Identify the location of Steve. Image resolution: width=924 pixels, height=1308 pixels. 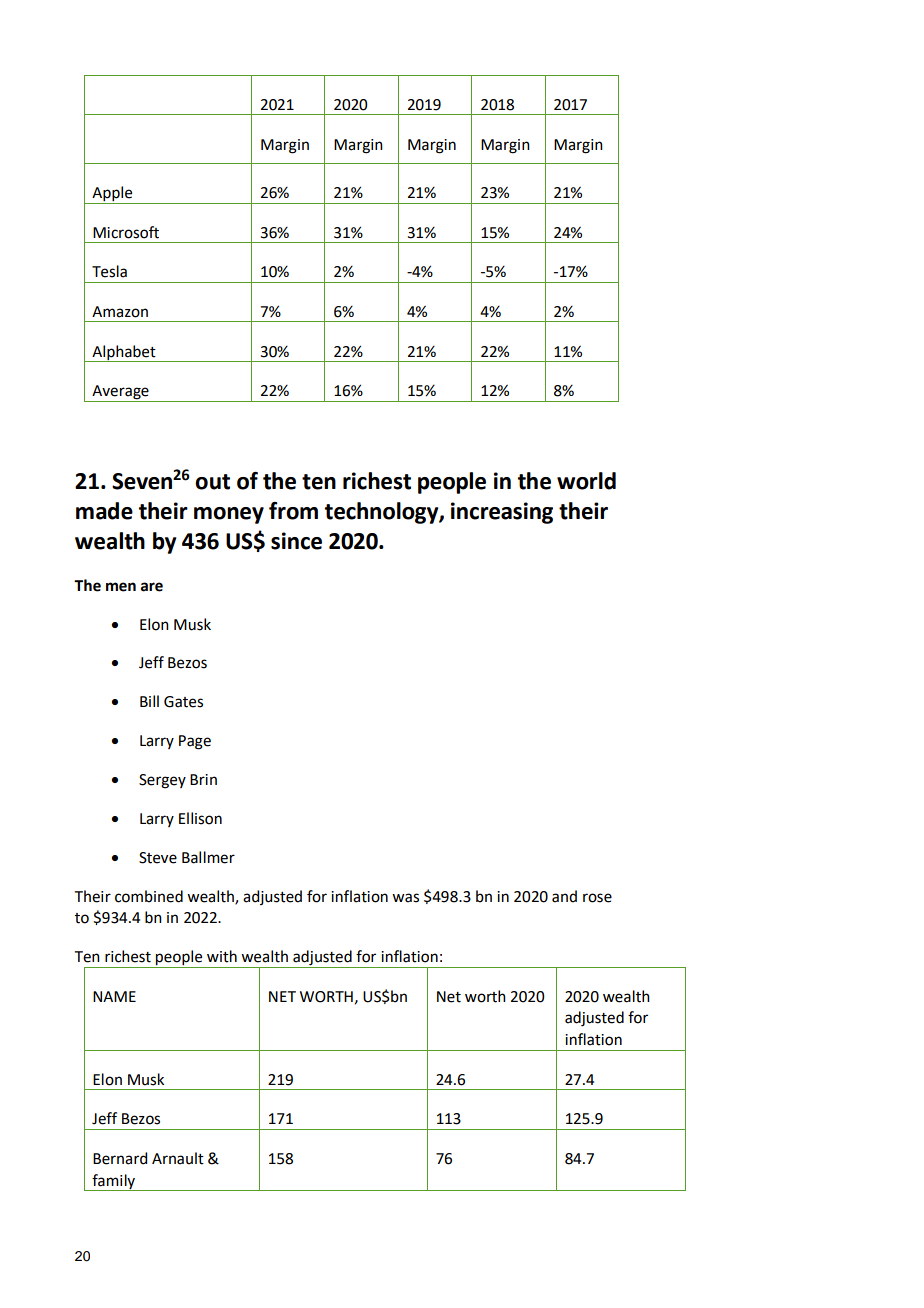
(158, 858).
